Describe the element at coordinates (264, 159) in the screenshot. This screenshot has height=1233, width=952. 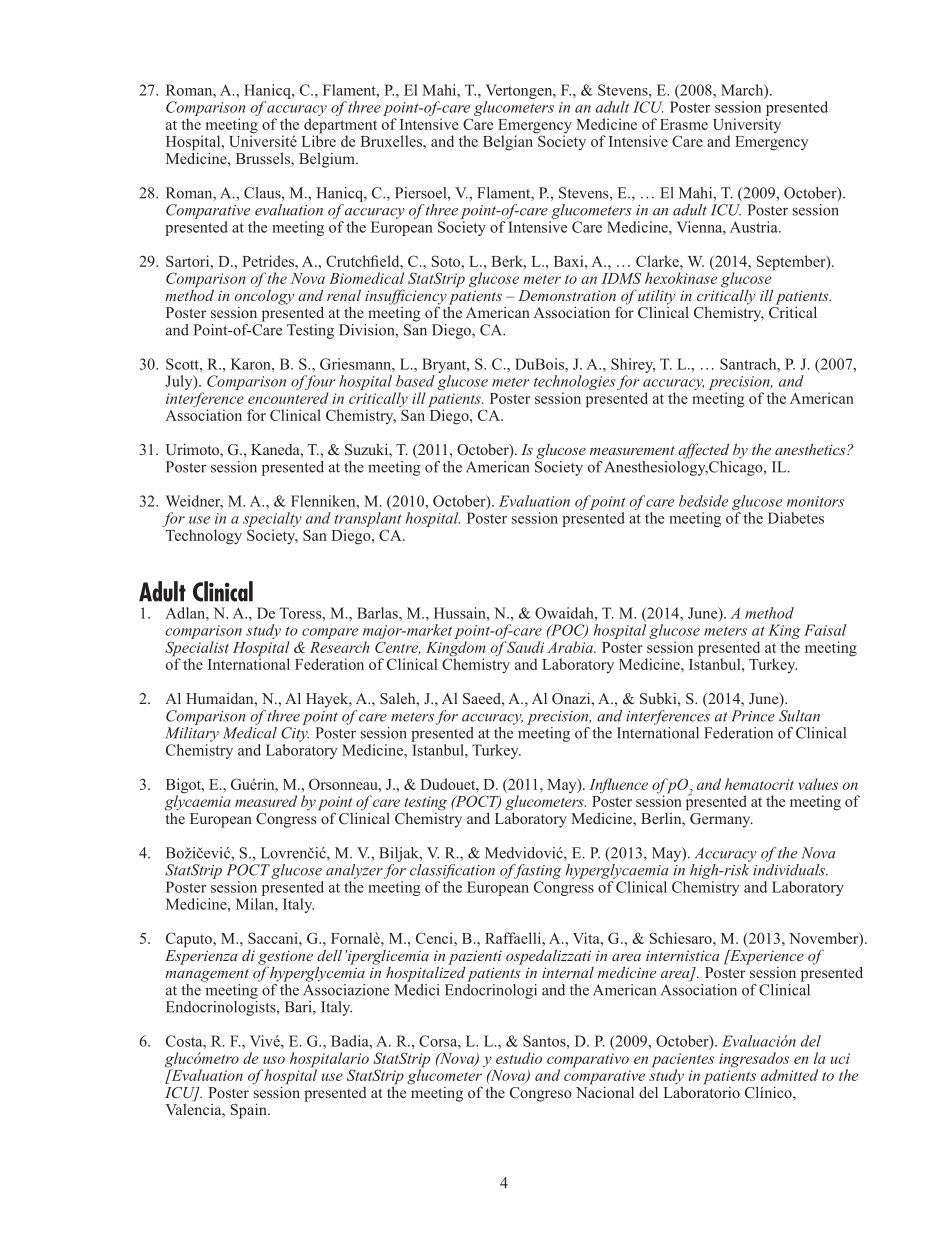
I see `Brussels` at that location.
